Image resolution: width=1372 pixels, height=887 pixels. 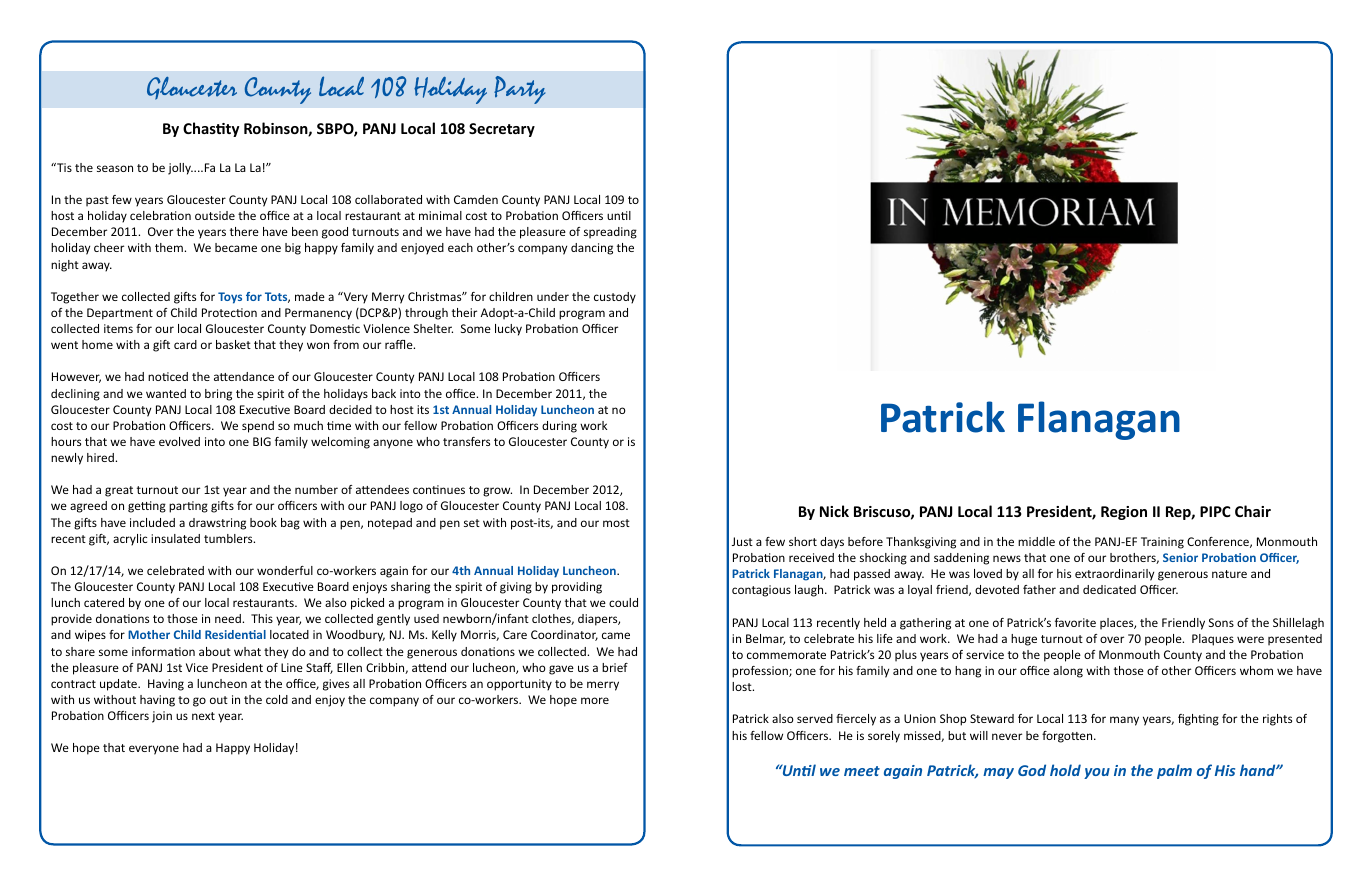 I want to click on next, so click(x=203, y=716).
